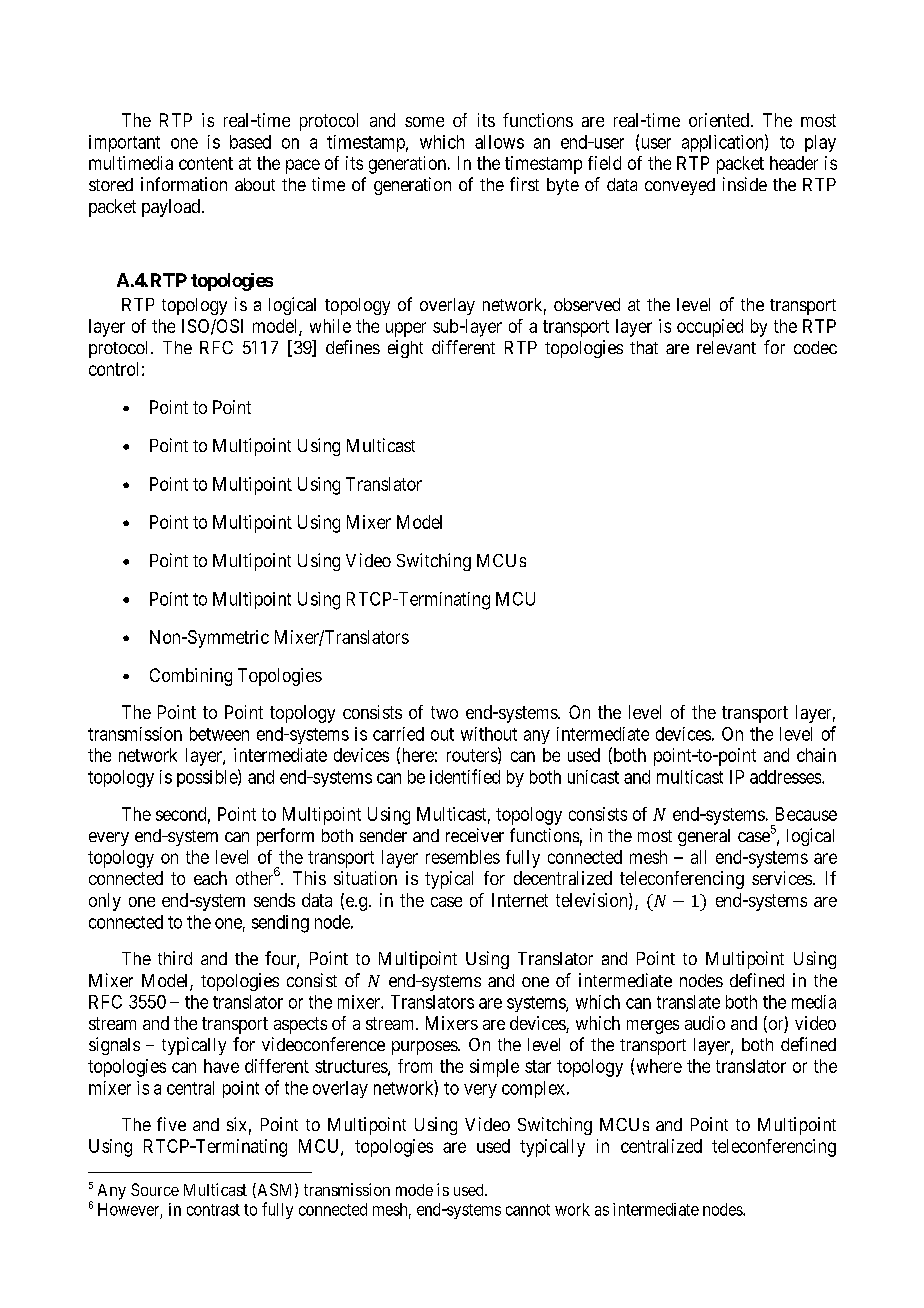 The height and width of the document is (1308, 924). What do you see at coordinates (206, 163) in the document?
I see `content` at bounding box center [206, 163].
